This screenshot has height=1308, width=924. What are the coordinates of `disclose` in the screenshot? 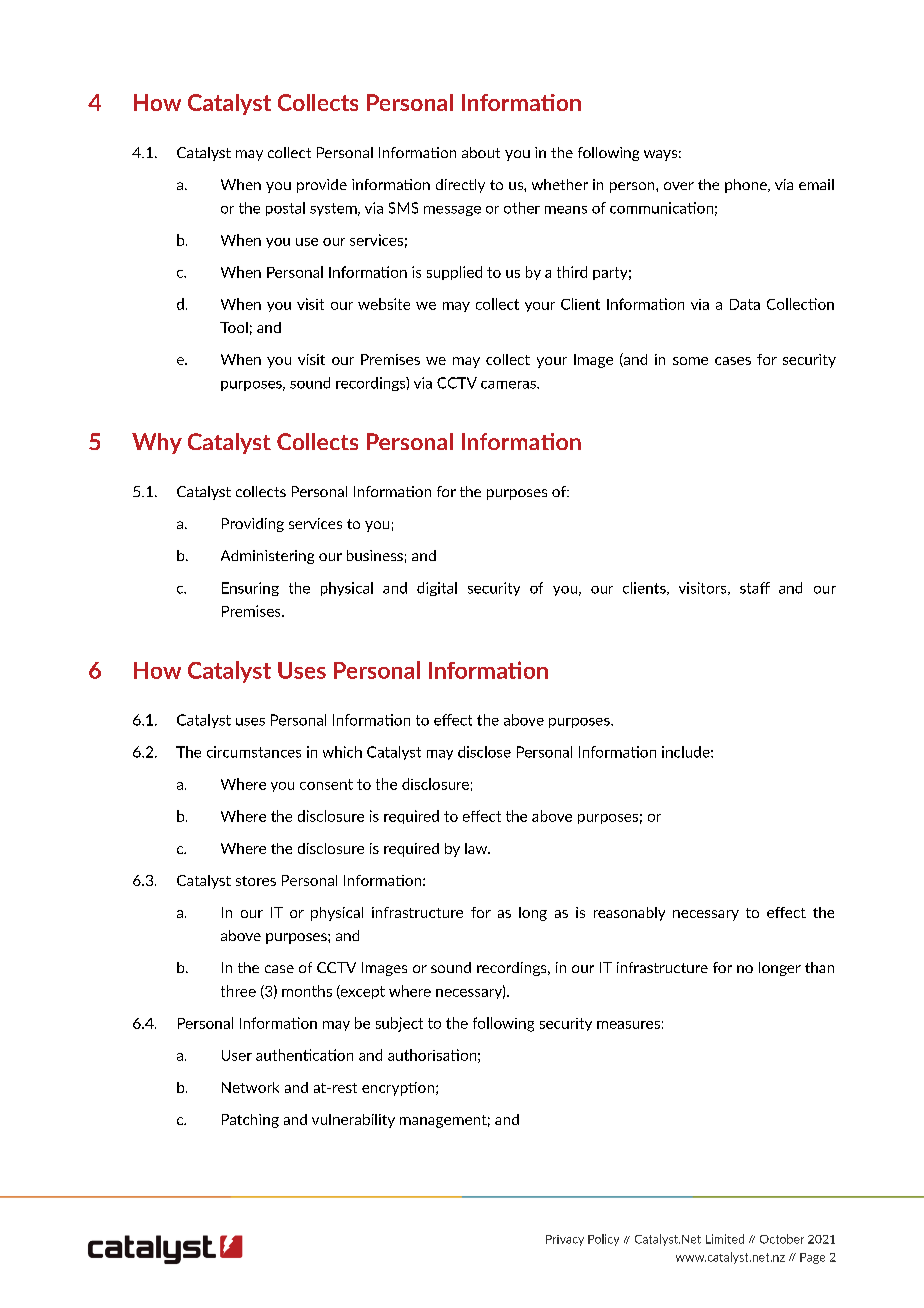 It's located at (484, 752).
